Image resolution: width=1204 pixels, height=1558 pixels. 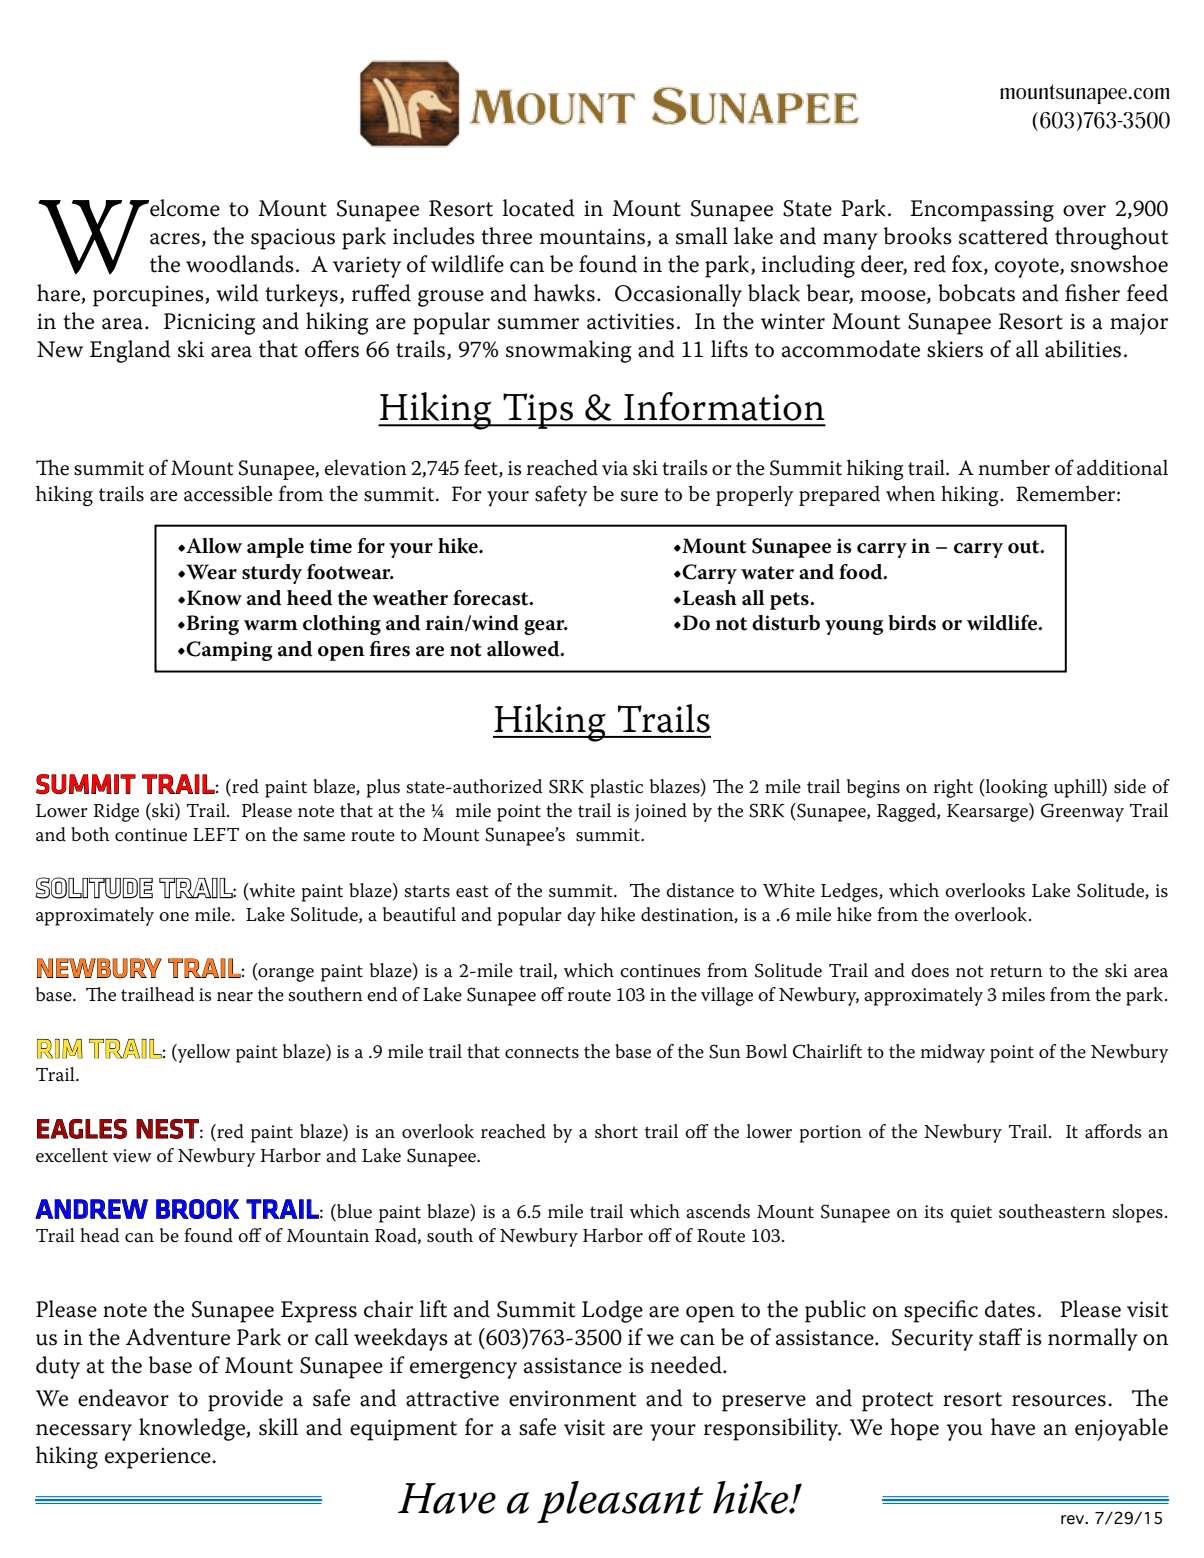 What do you see at coordinates (235, 997) in the document?
I see `near` at bounding box center [235, 997].
